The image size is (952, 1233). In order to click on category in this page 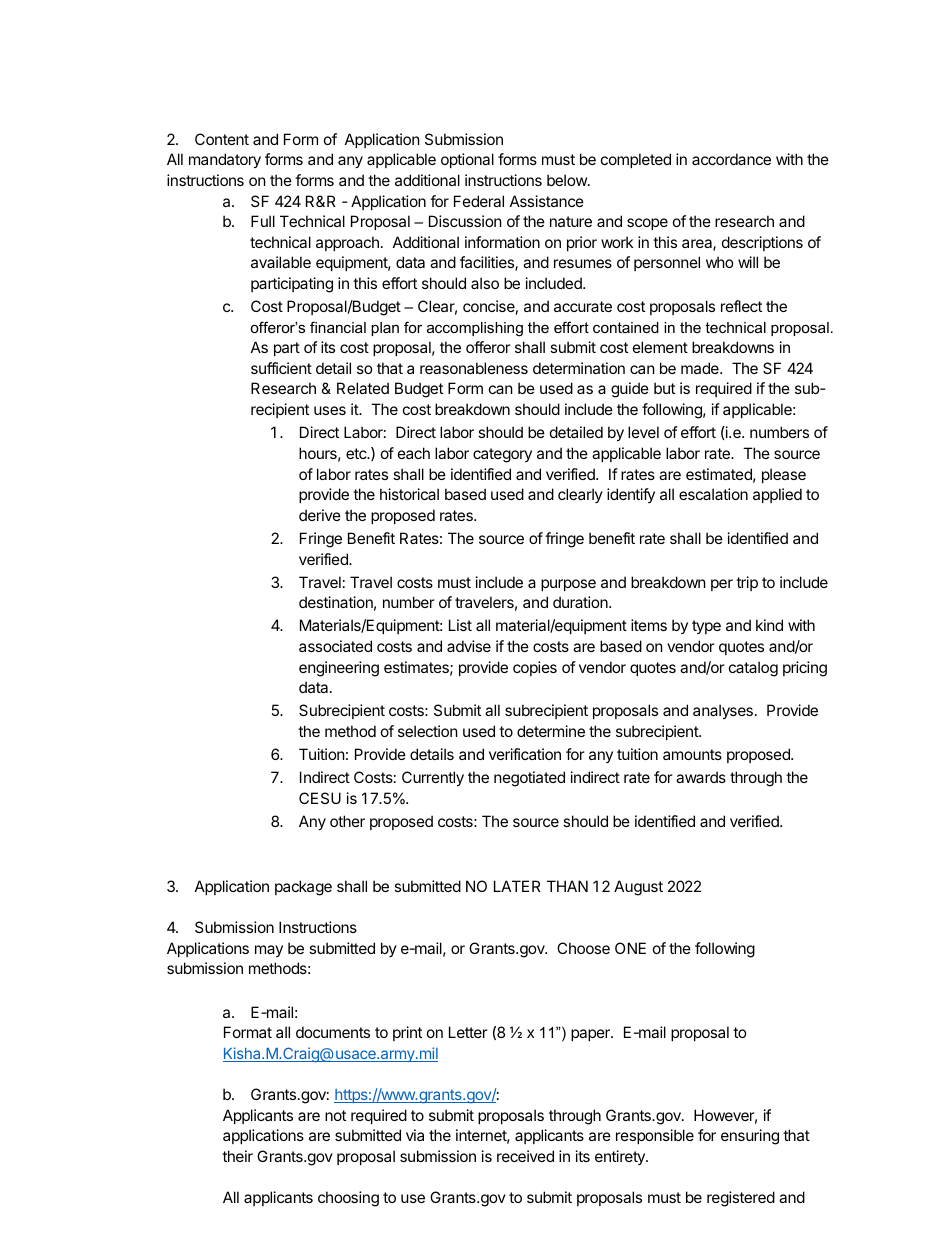, I will do `click(502, 455)`.
